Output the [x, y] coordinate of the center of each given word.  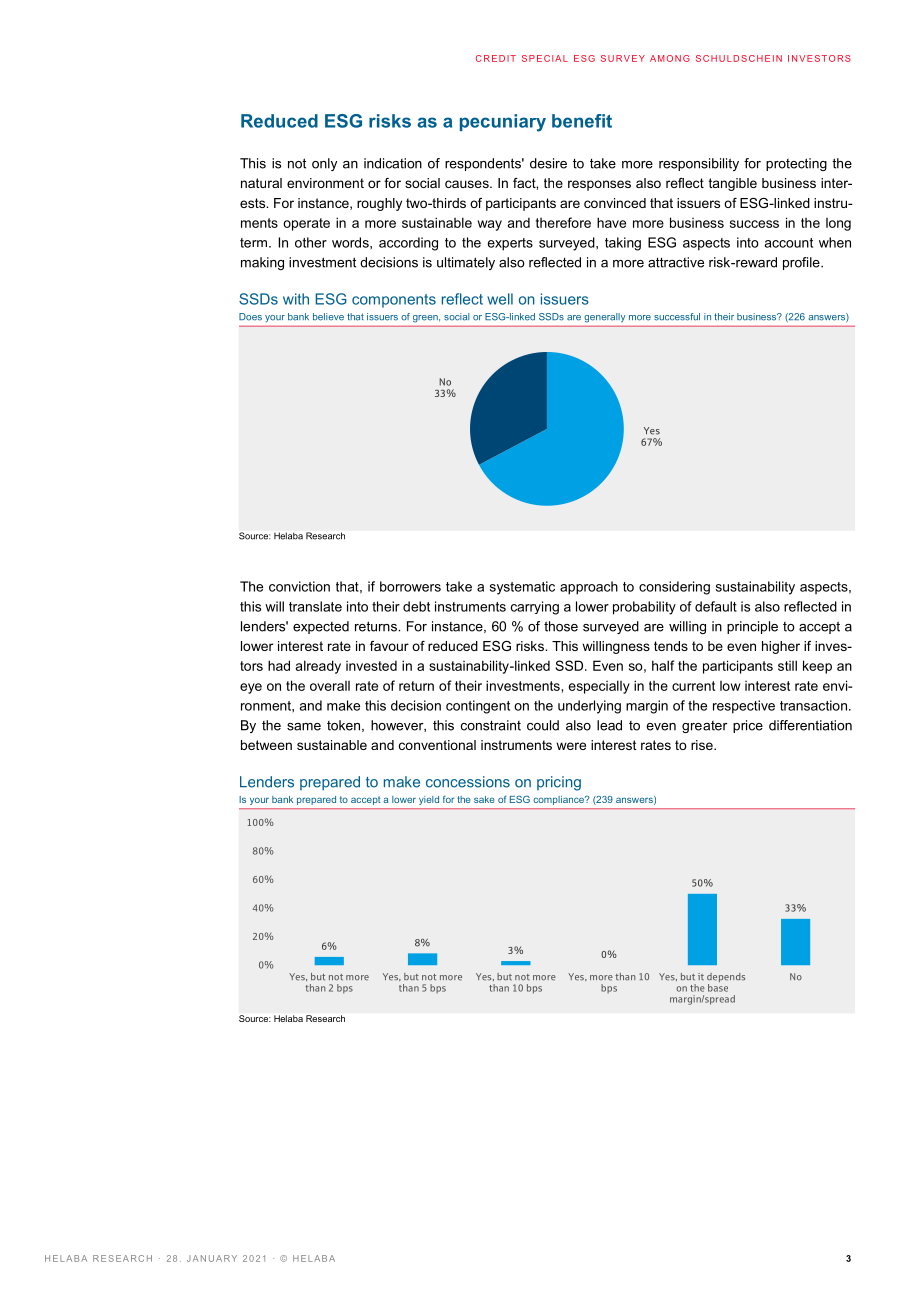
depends [726, 979]
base [718, 986]
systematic [522, 588]
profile [802, 263]
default [716, 606]
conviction [299, 586]
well [500, 299]
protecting [796, 164]
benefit [582, 121]
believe [328, 317]
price [748, 726]
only [324, 164]
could [543, 725]
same [304, 727]
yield [429, 800]
